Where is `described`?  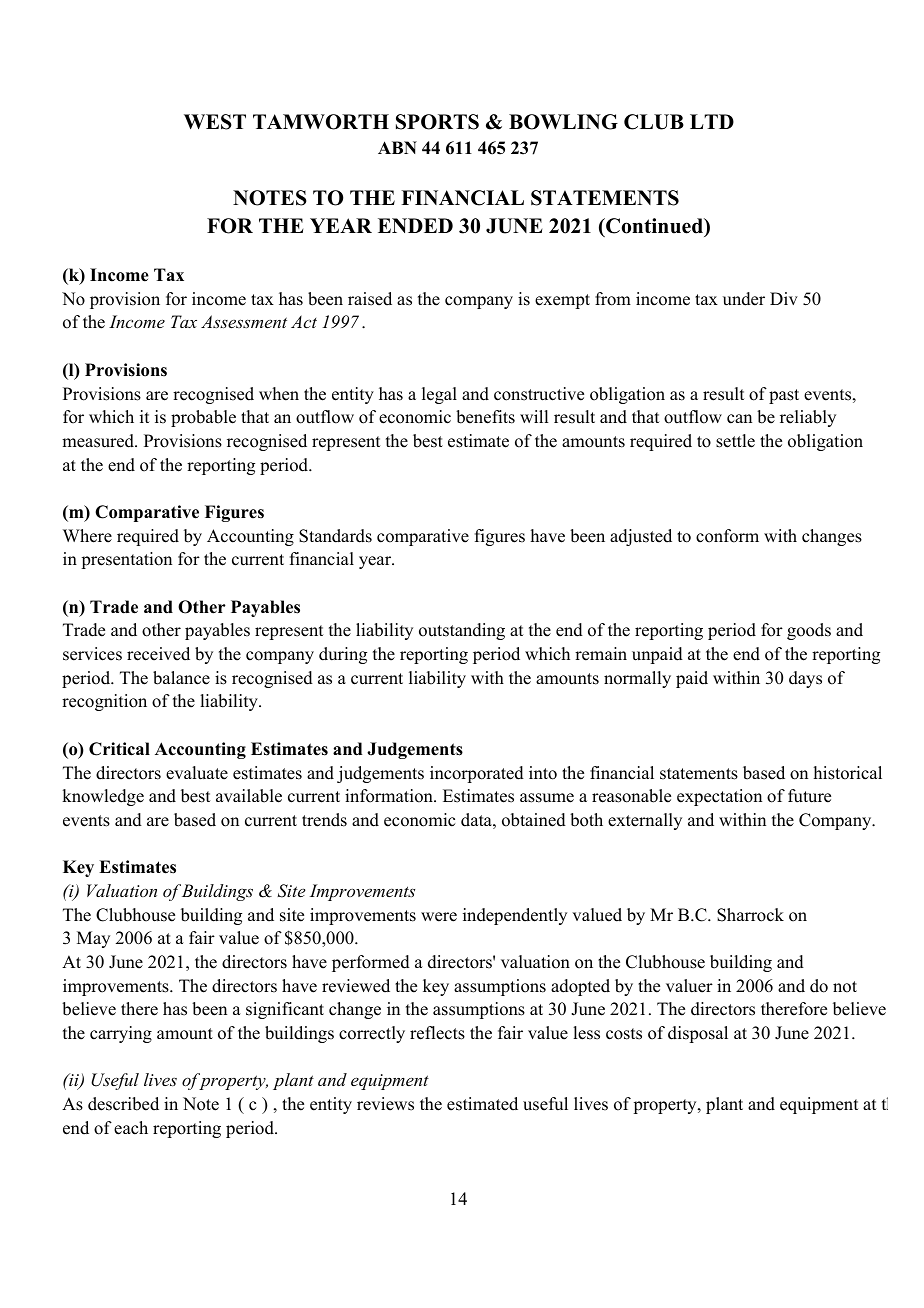 described is located at coordinates (123, 1104).
